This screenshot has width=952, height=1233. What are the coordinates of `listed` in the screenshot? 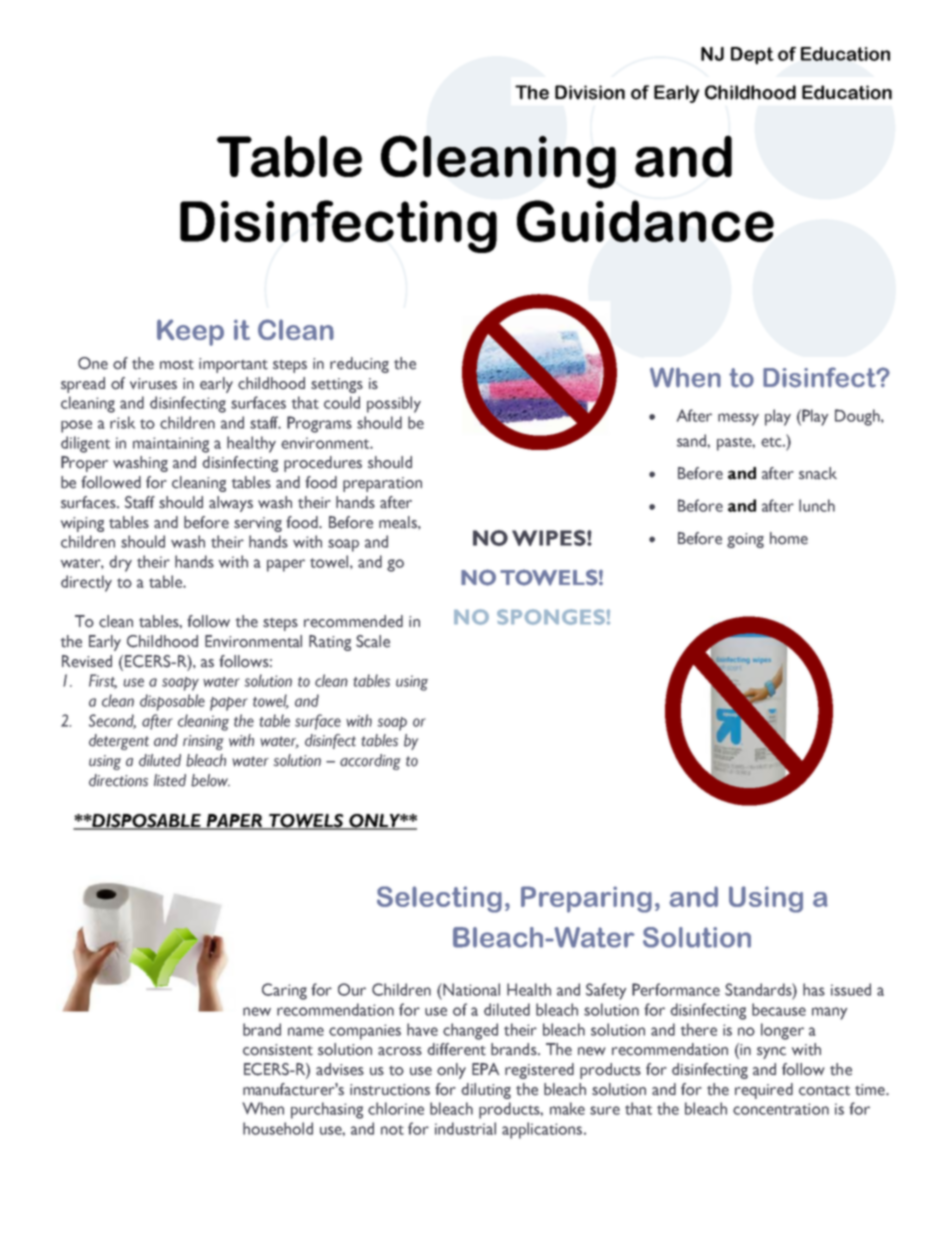 It's located at (170, 780).
